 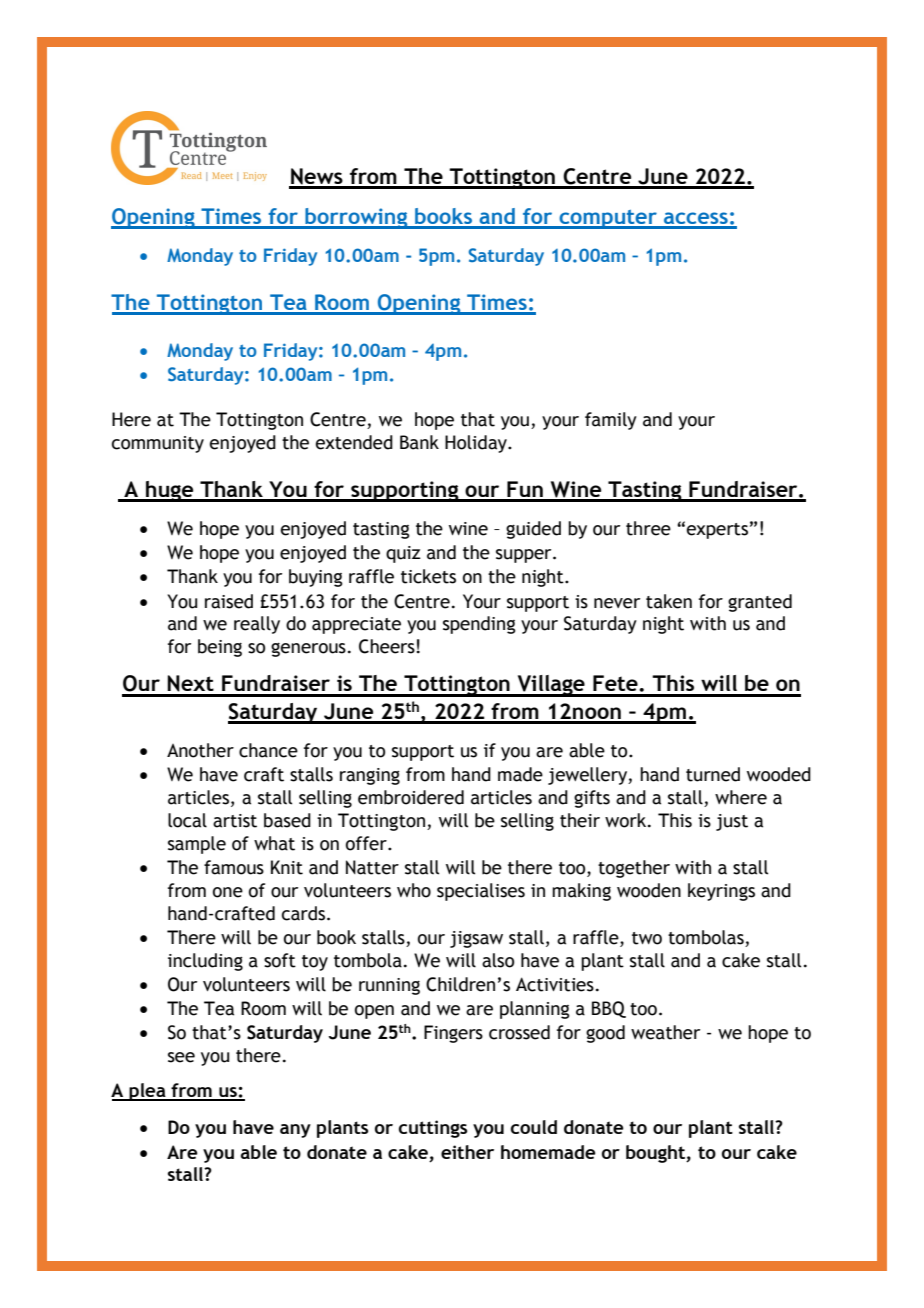 What do you see at coordinates (356, 218) in the image?
I see `borrowing` at bounding box center [356, 218].
